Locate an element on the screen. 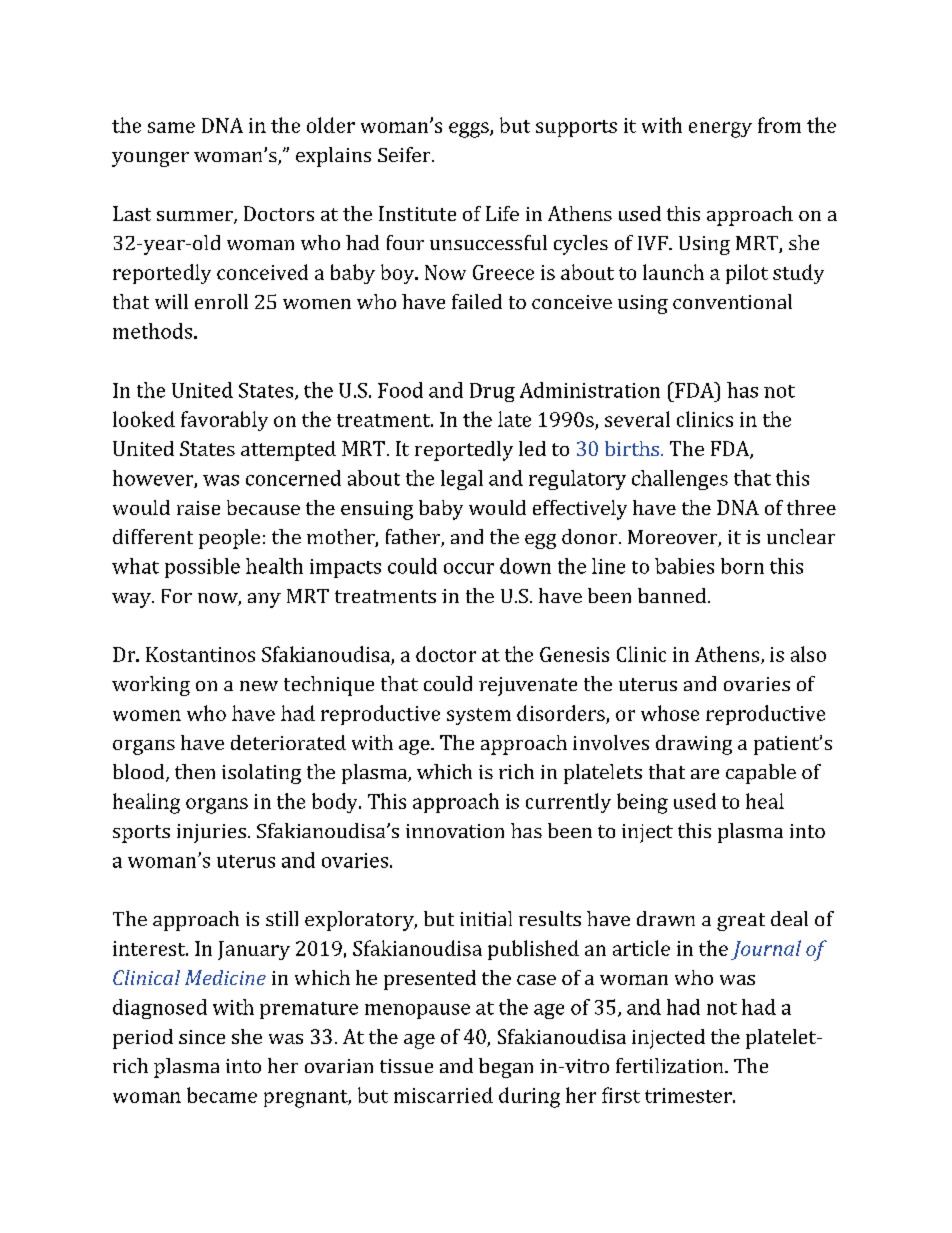 Image resolution: width=952 pixels, height=1233 pixels. isolating is located at coordinates (261, 774).
